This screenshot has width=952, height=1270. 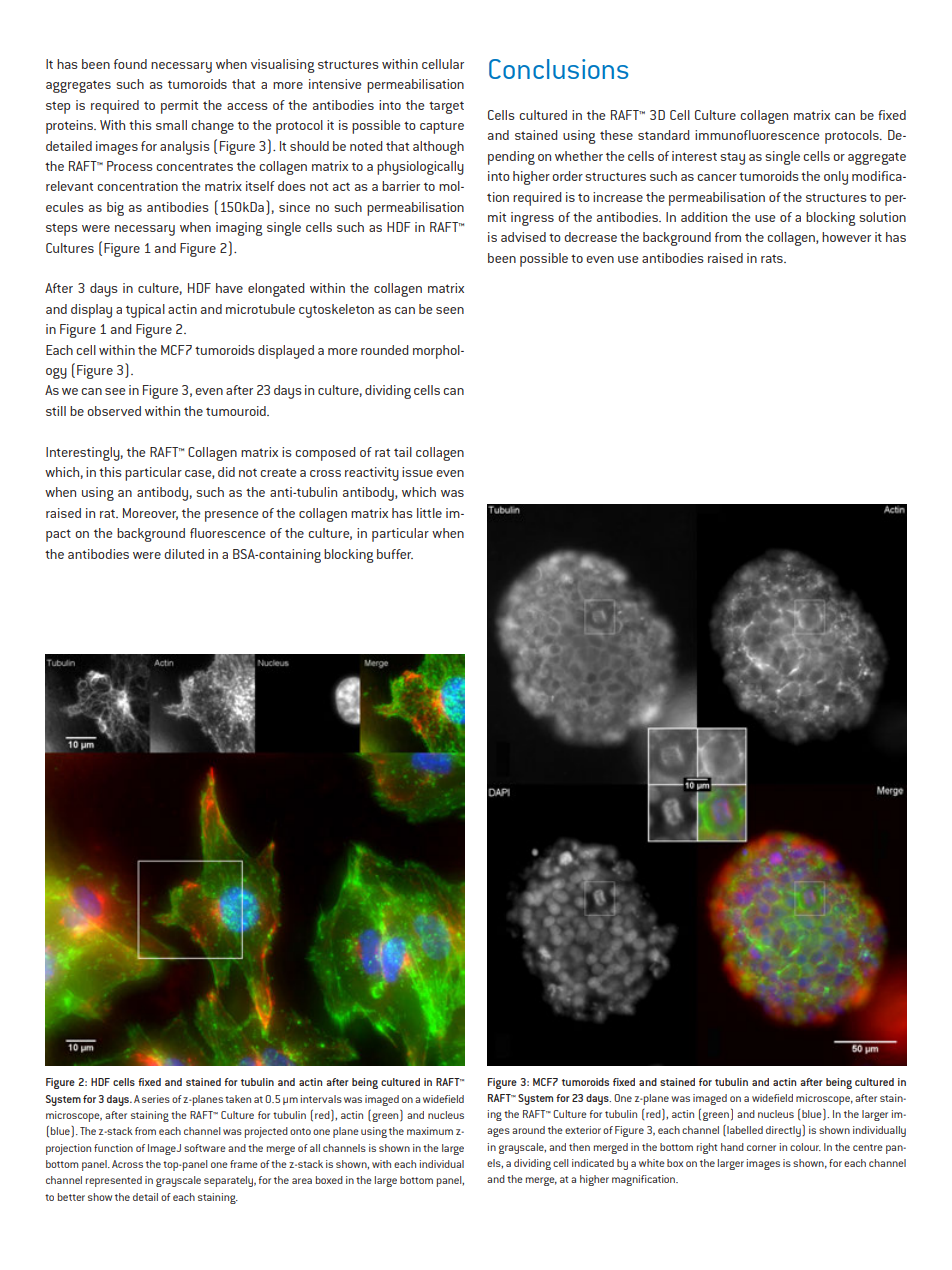 I want to click on directly, so click(x=784, y=1131).
